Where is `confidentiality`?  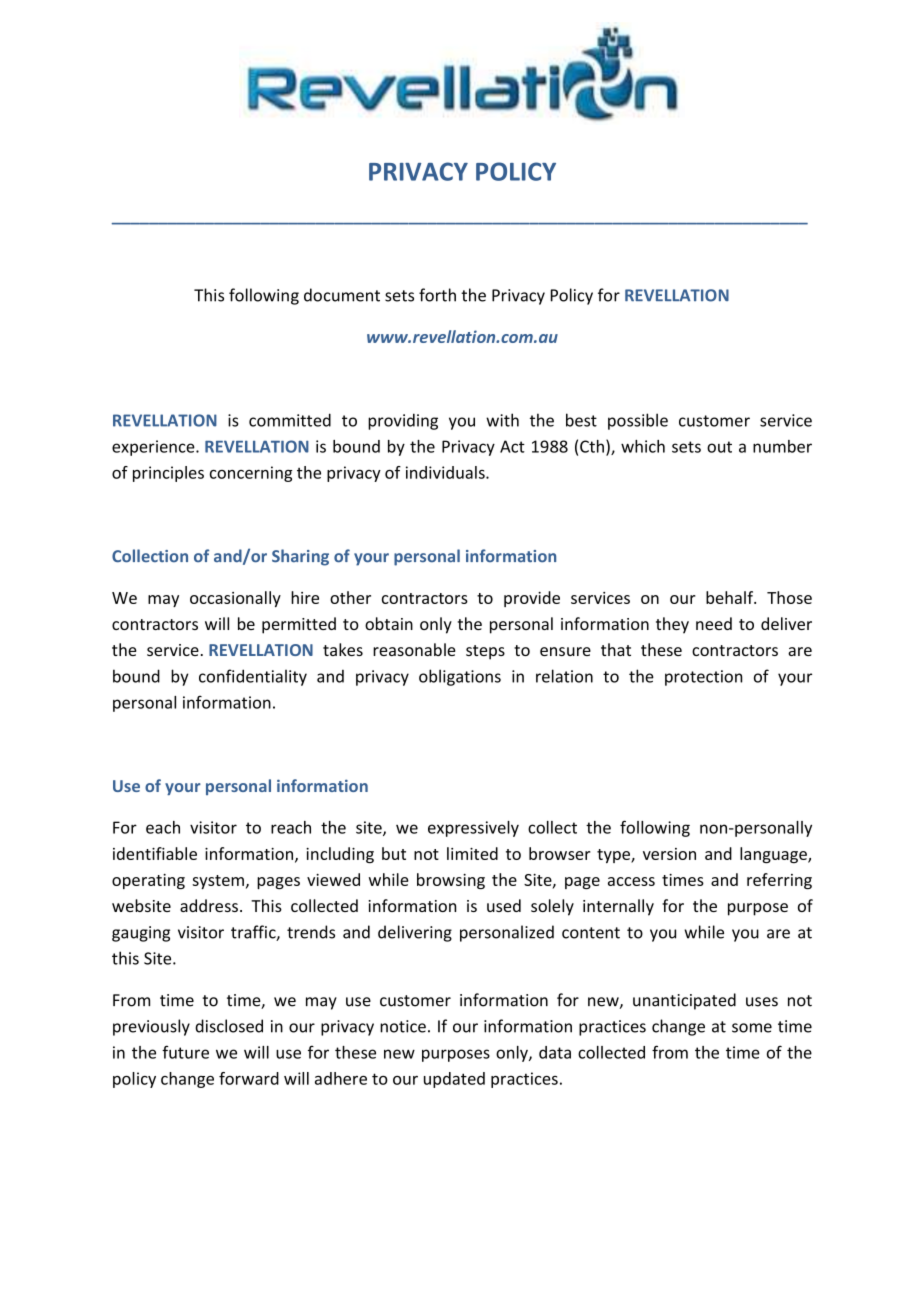
confidentiality is located at coordinates (253, 677).
